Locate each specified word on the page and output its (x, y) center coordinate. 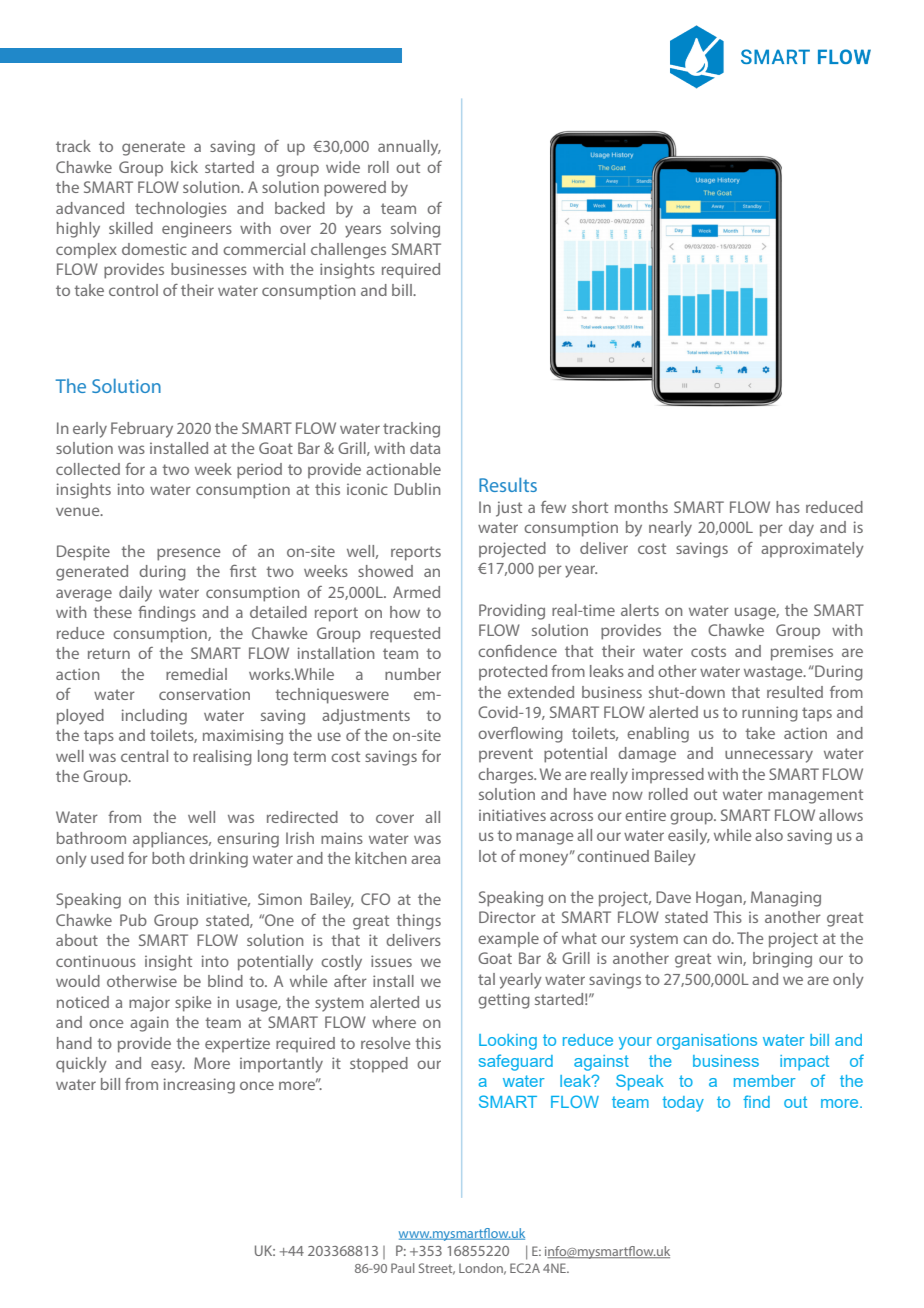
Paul (402, 1268)
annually (409, 148)
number (413, 674)
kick (184, 167)
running (770, 714)
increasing (199, 1086)
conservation (204, 694)
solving (415, 230)
